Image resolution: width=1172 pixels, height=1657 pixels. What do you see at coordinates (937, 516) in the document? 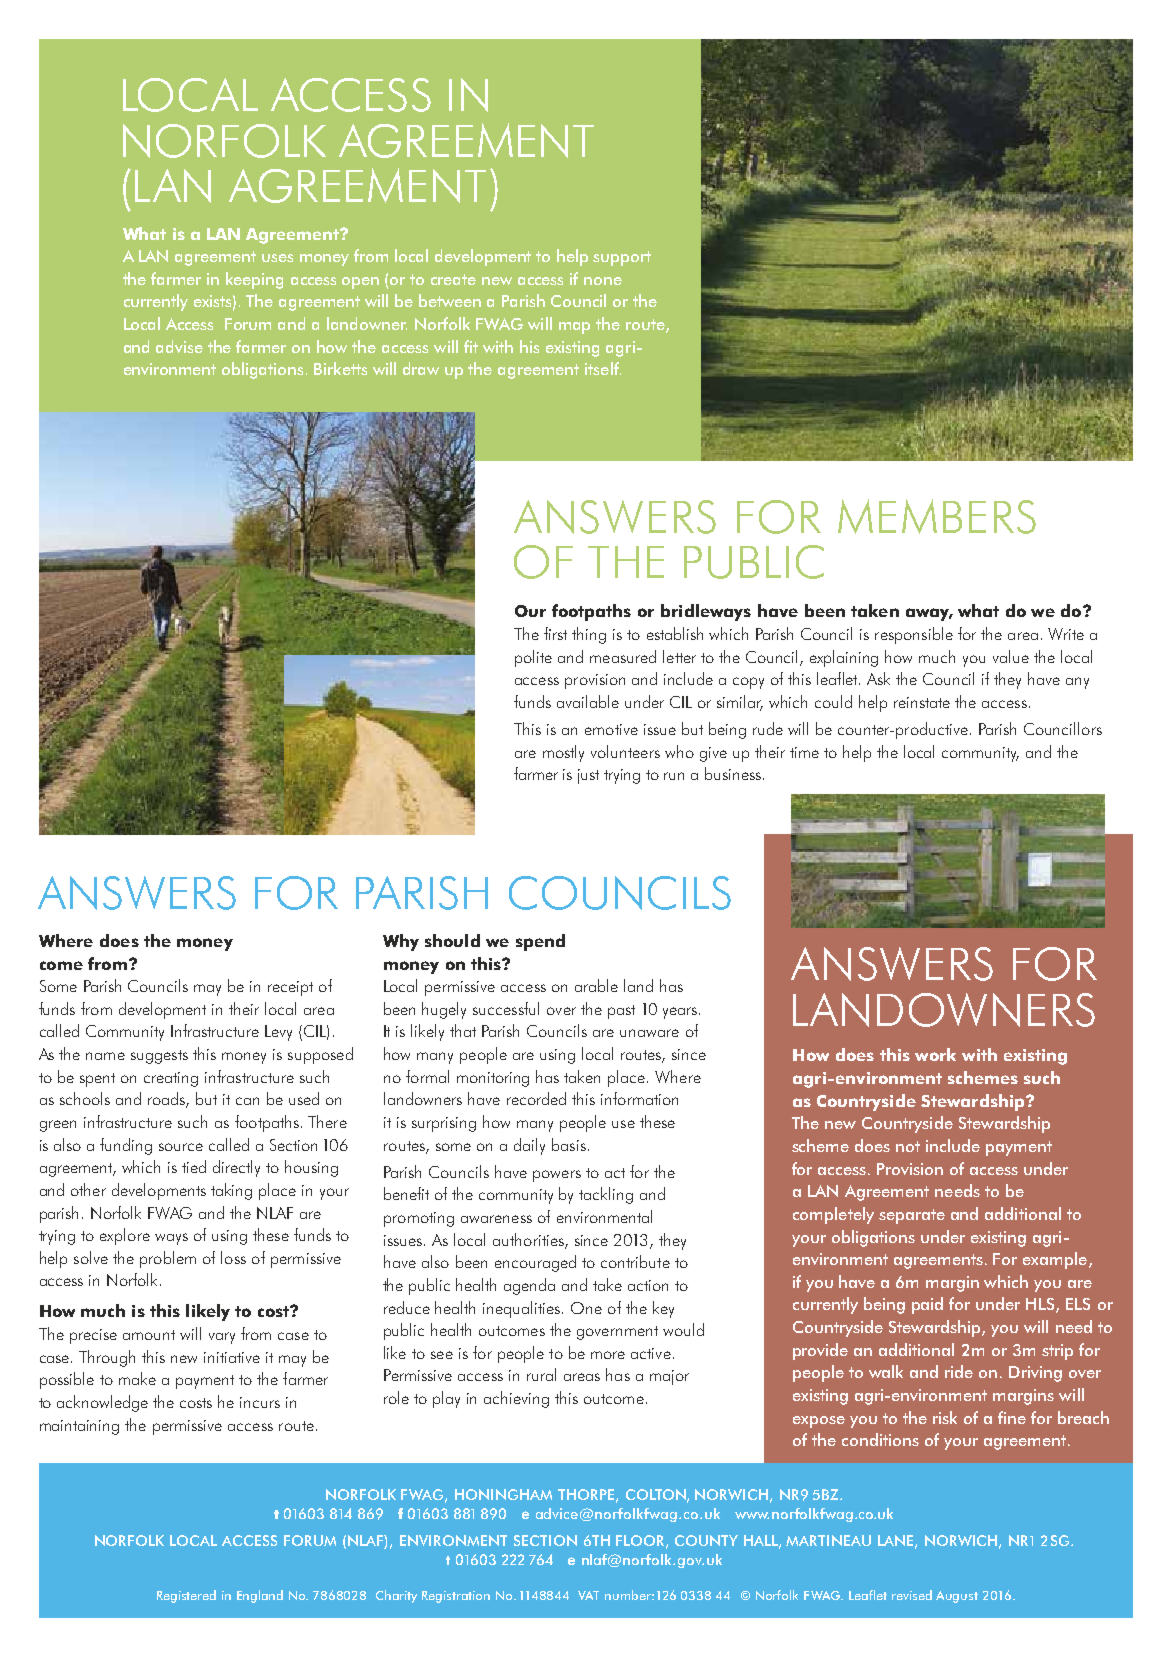
I see `MEMBERS` at bounding box center [937, 516].
